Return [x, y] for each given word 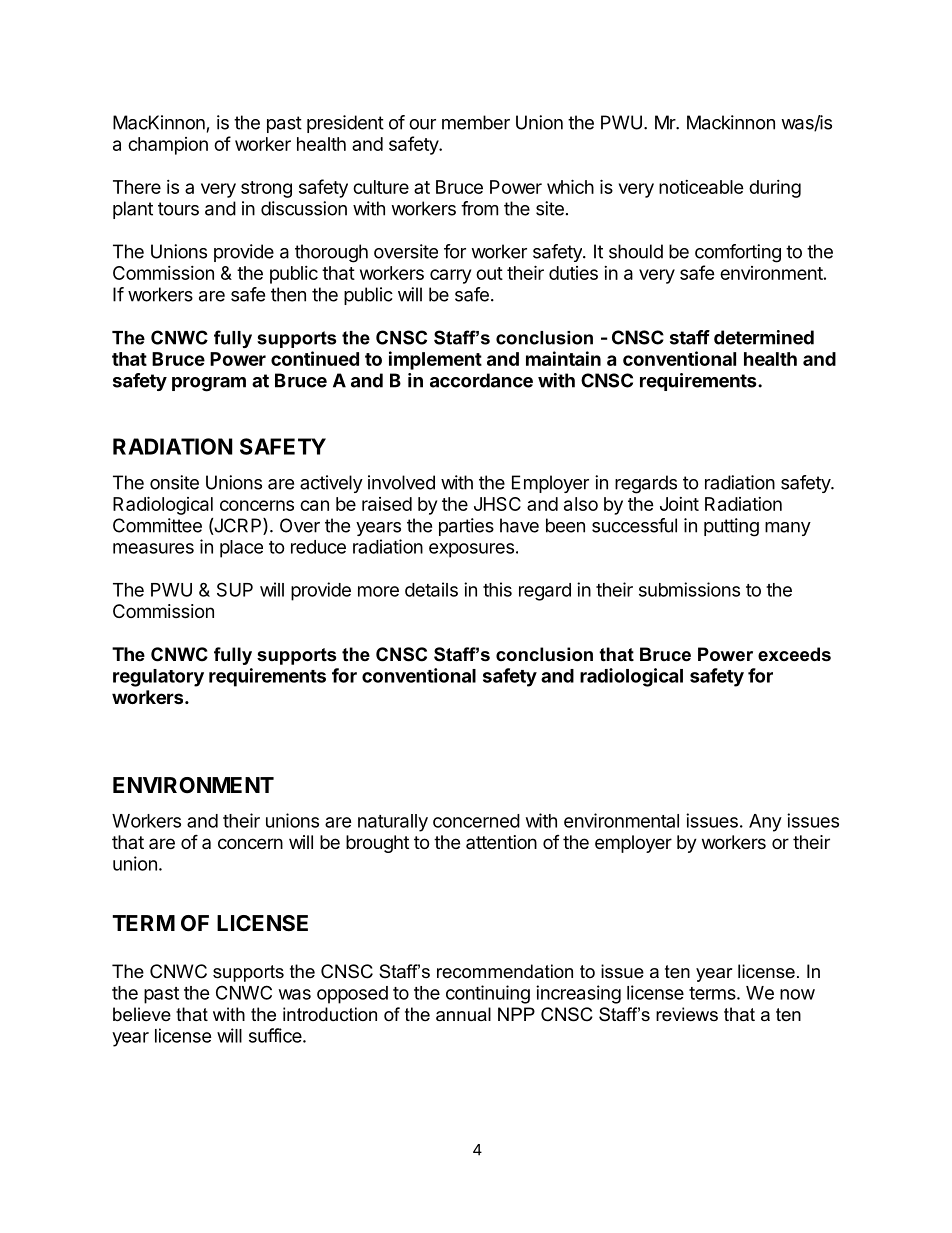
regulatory [158, 678]
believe [142, 1014]
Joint [679, 504]
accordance [481, 380]
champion [168, 146]
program [209, 384]
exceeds [794, 654]
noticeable [701, 187]
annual [463, 1014]
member [476, 122]
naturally [393, 823]
